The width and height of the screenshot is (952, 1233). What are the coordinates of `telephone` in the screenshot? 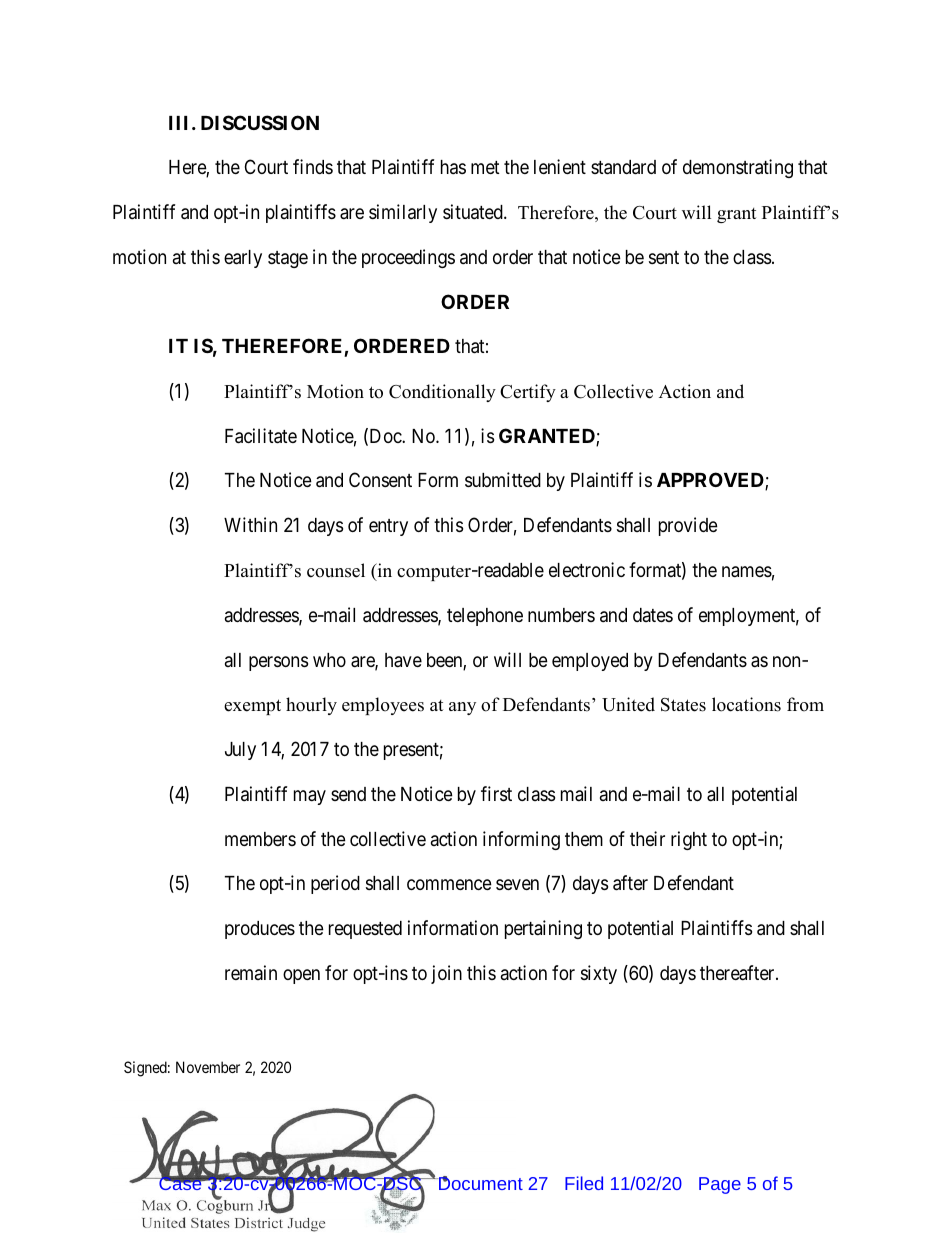 It's located at (485, 617).
